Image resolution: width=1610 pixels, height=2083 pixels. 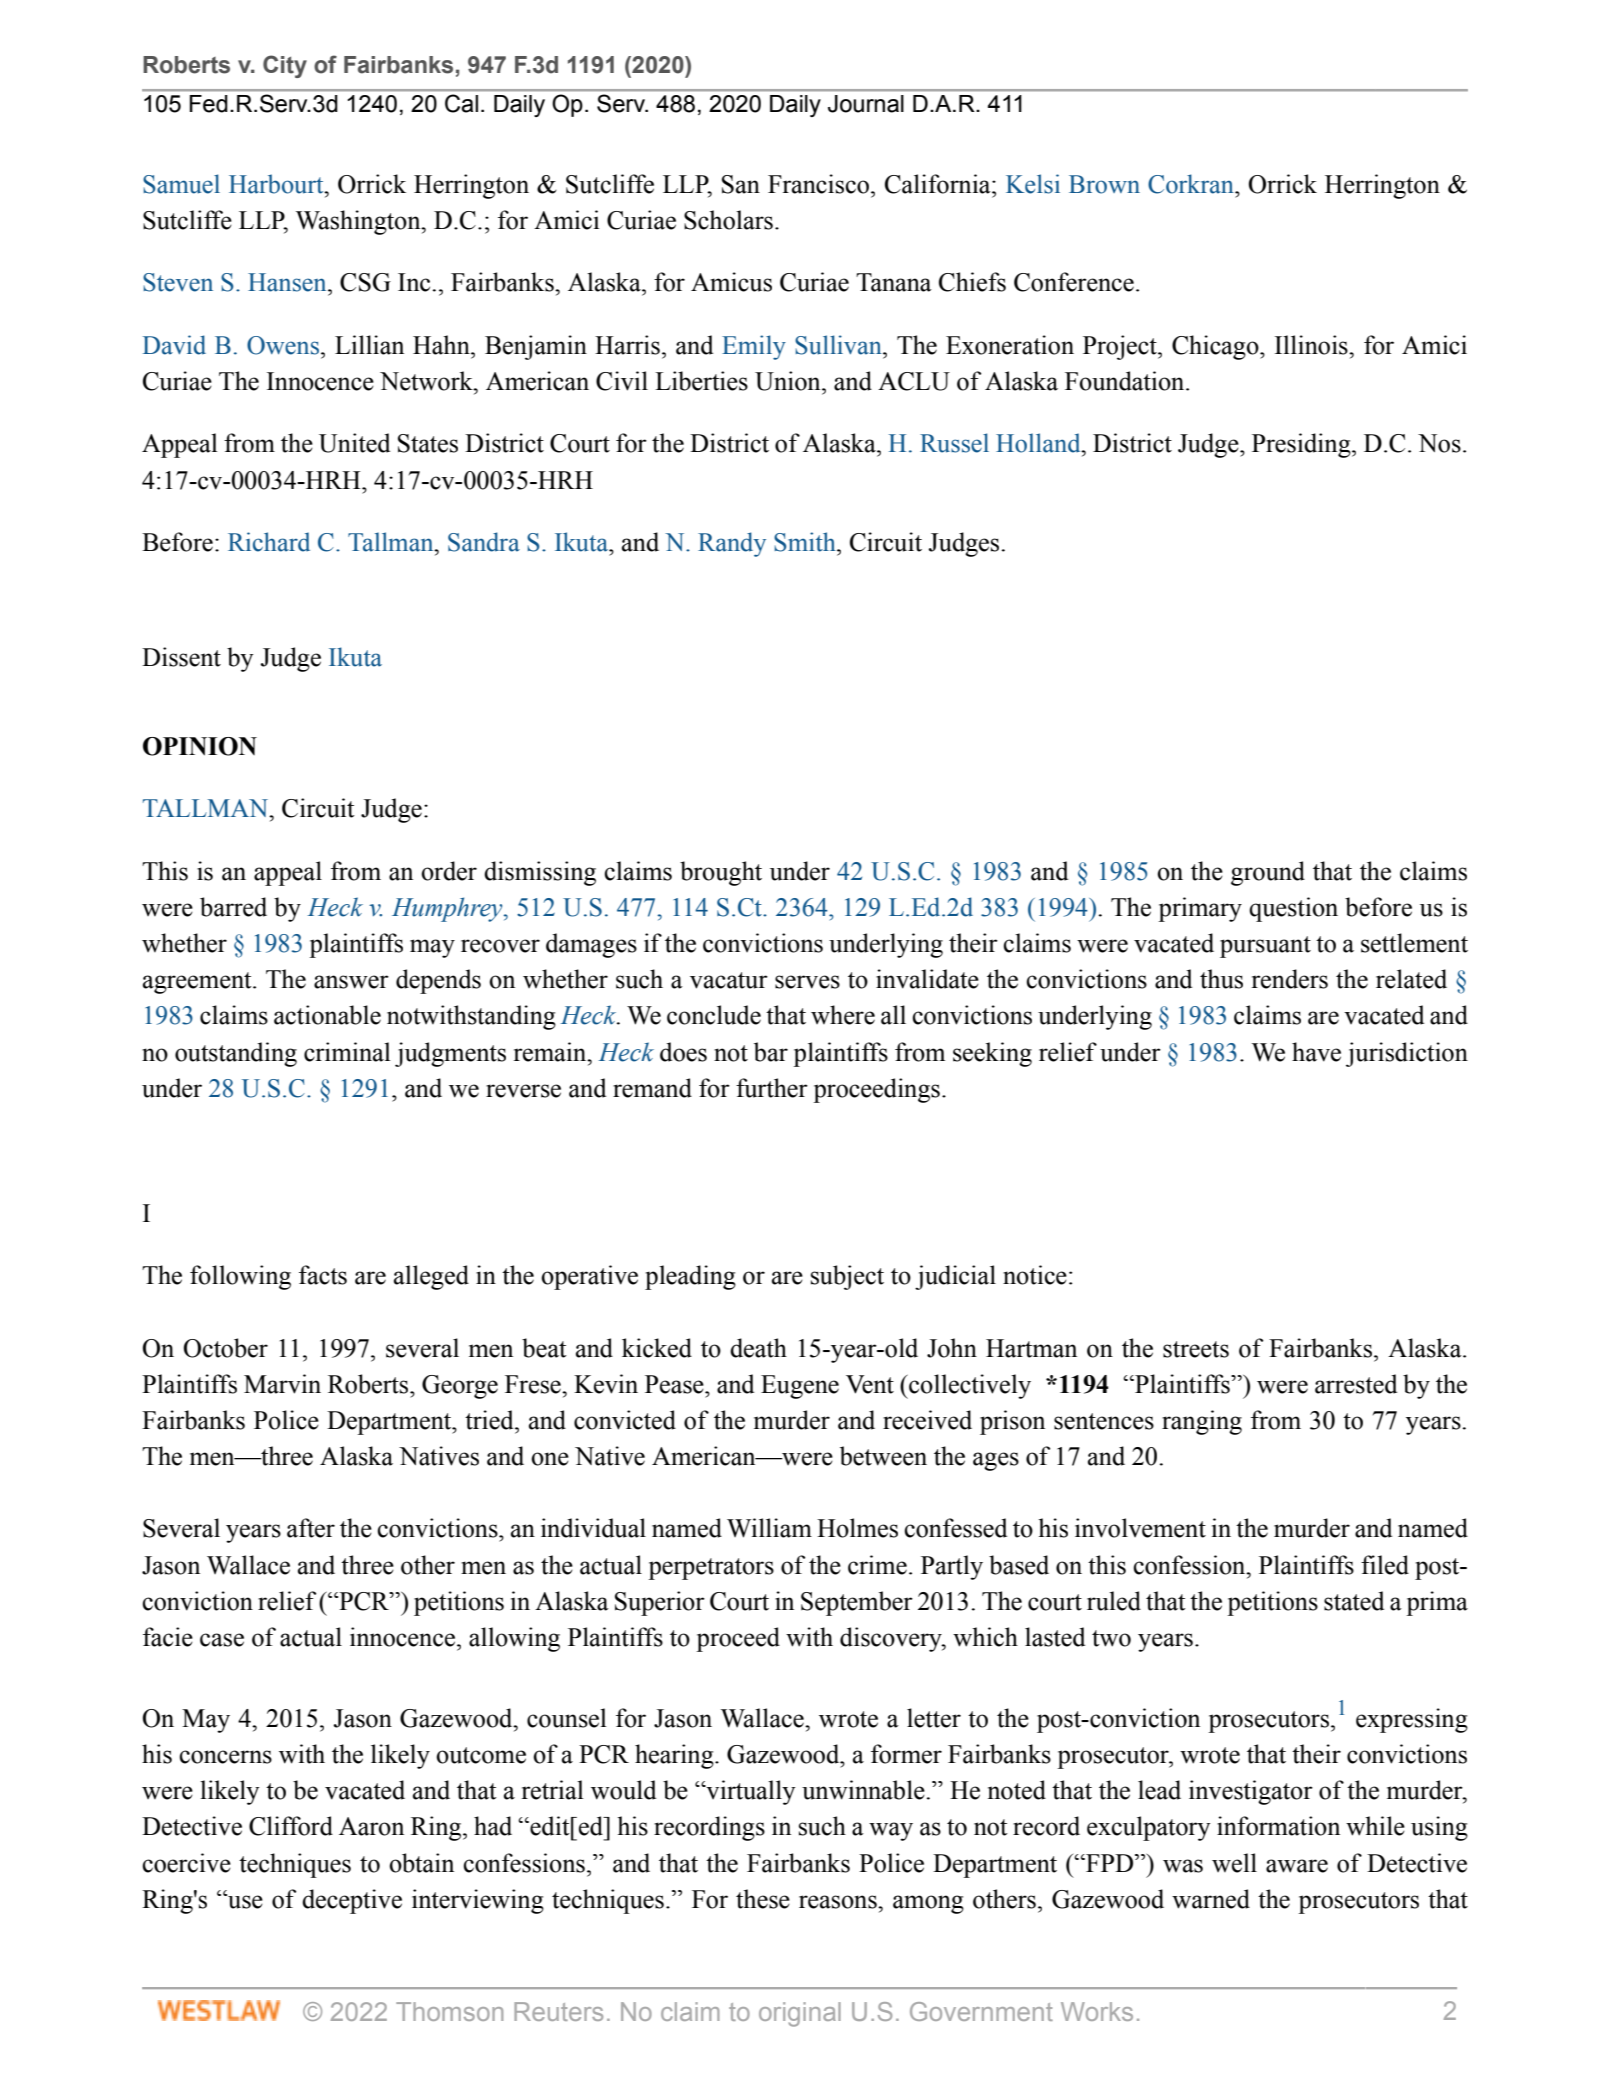 I want to click on Nos, so click(x=1439, y=443).
